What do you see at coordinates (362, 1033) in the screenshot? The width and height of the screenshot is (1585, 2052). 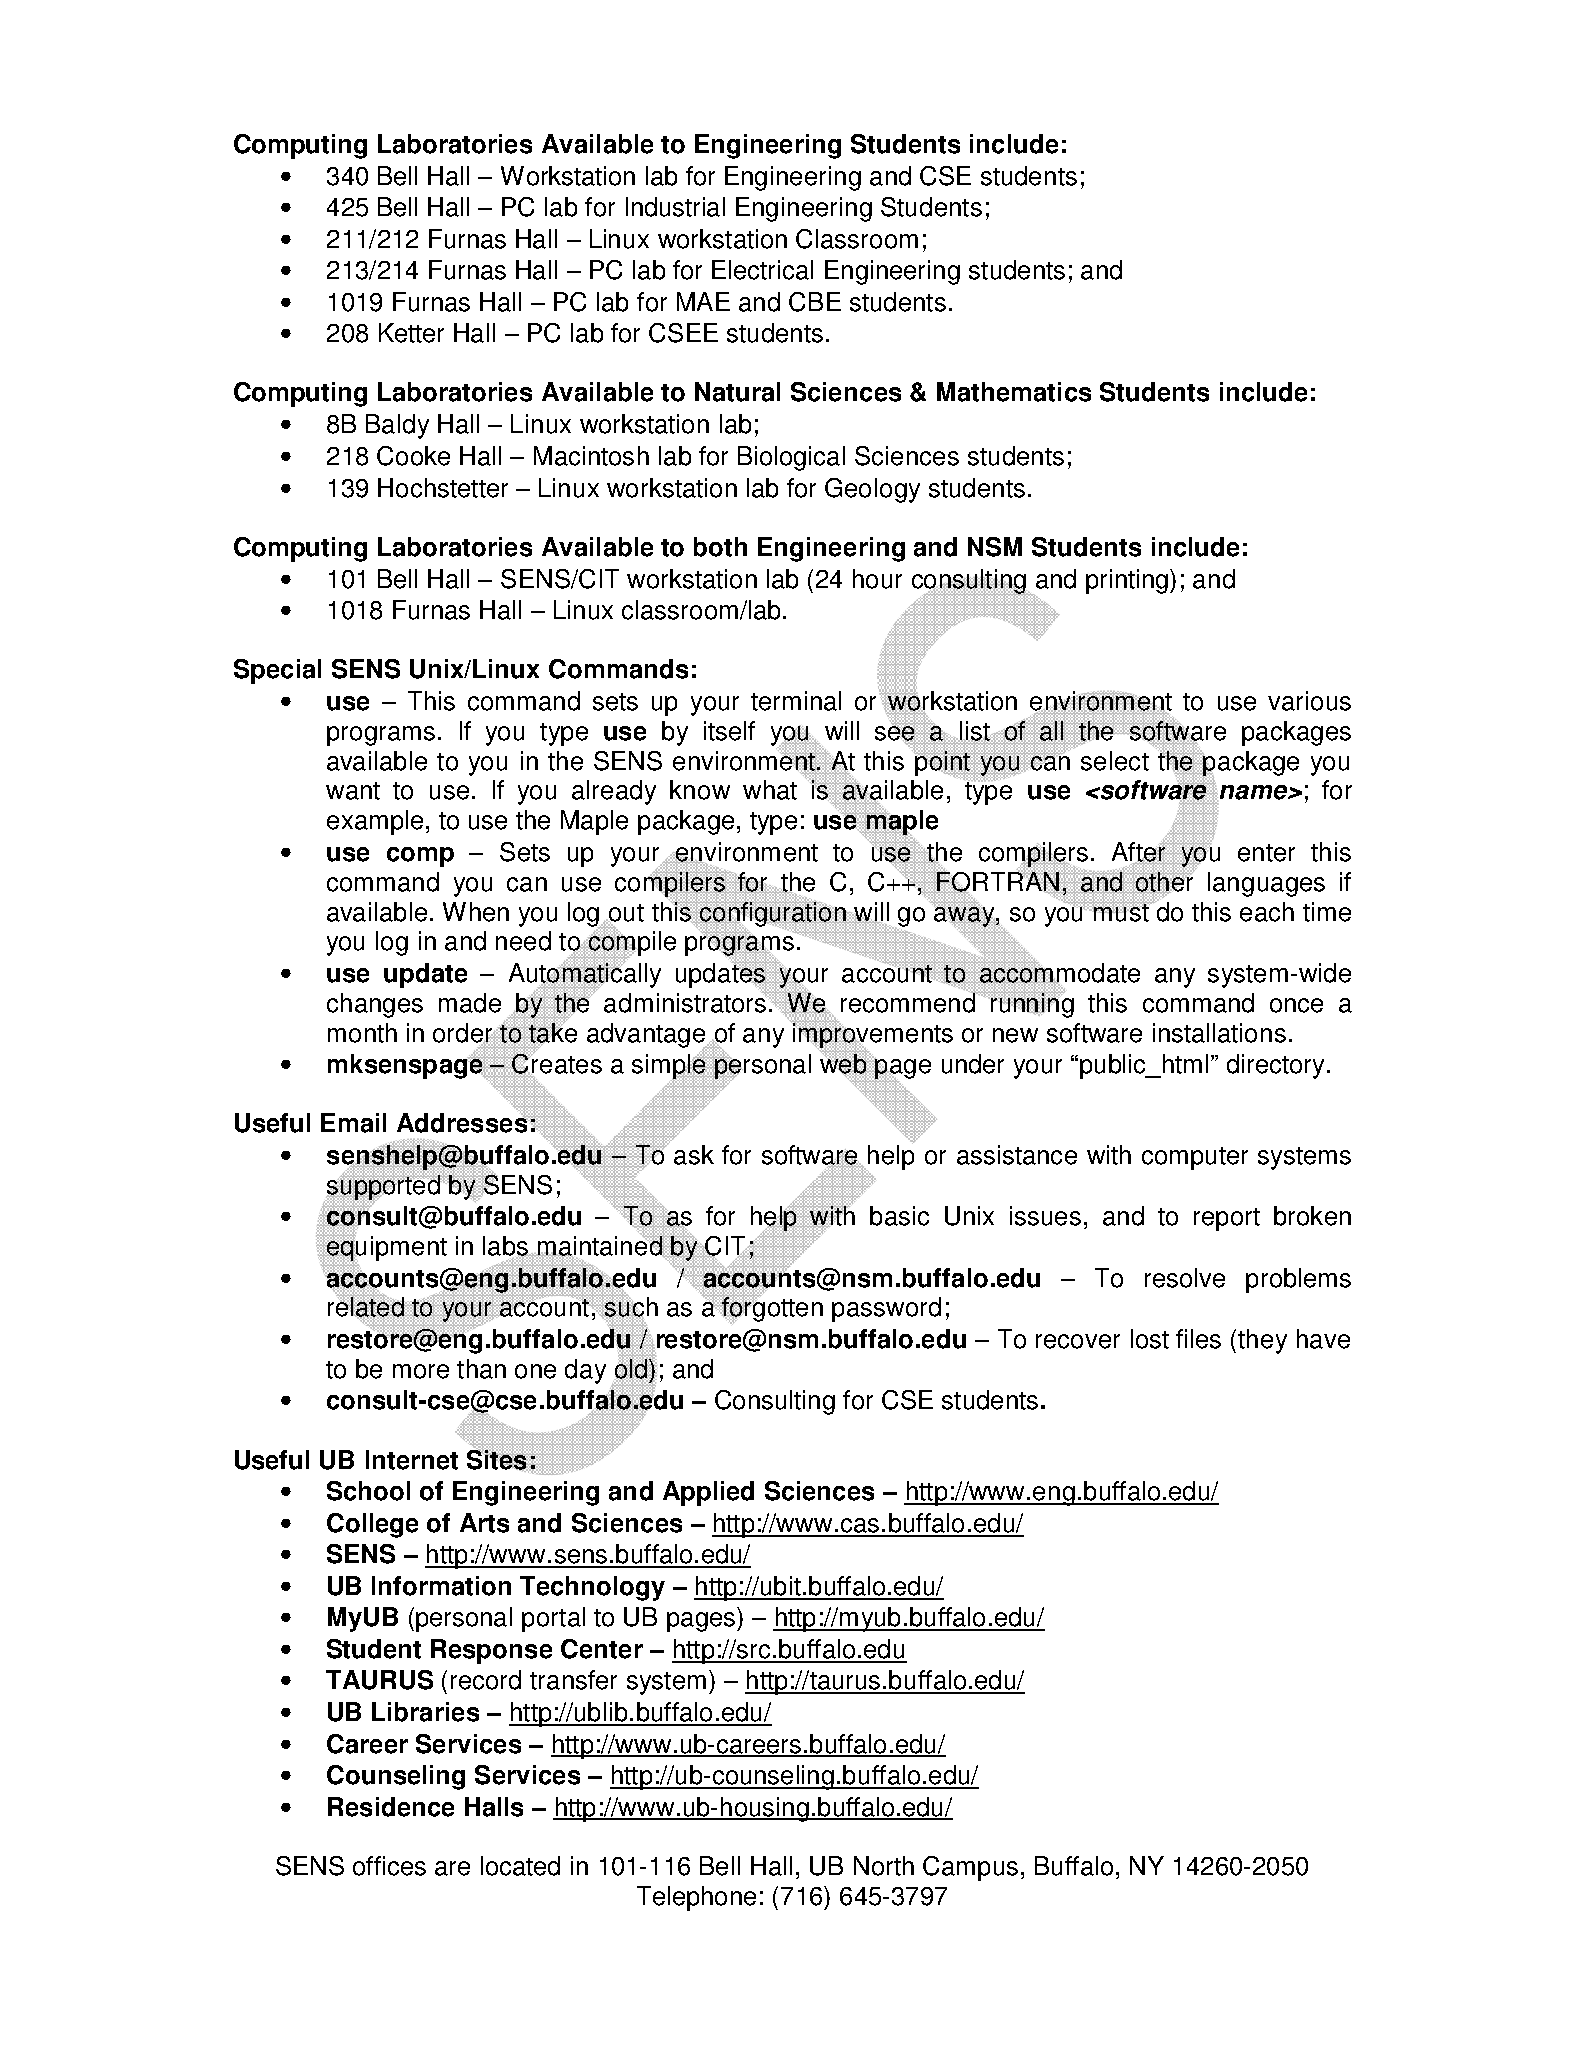 I see `month` at bounding box center [362, 1033].
